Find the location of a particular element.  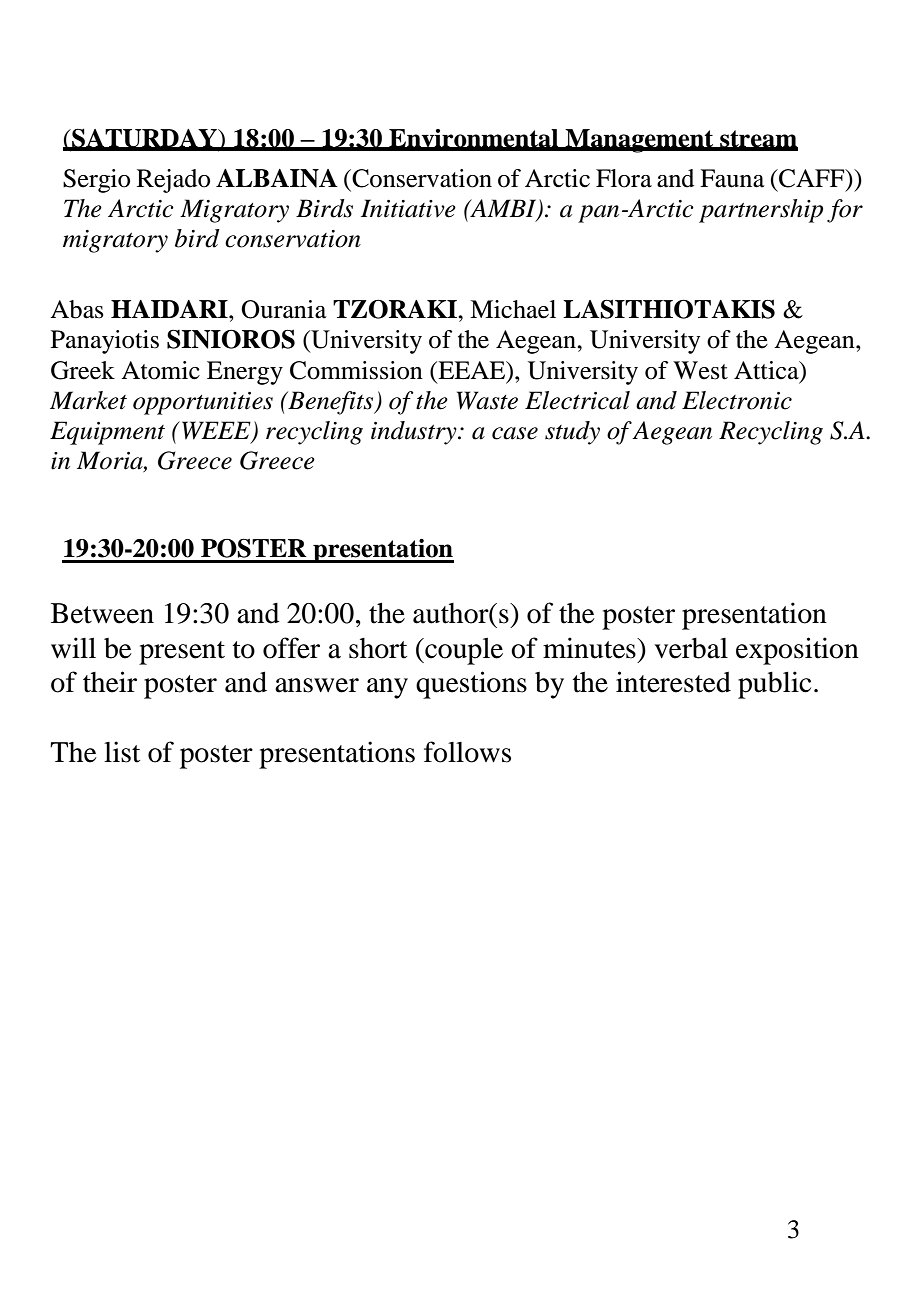

Initiative is located at coordinates (408, 208).
